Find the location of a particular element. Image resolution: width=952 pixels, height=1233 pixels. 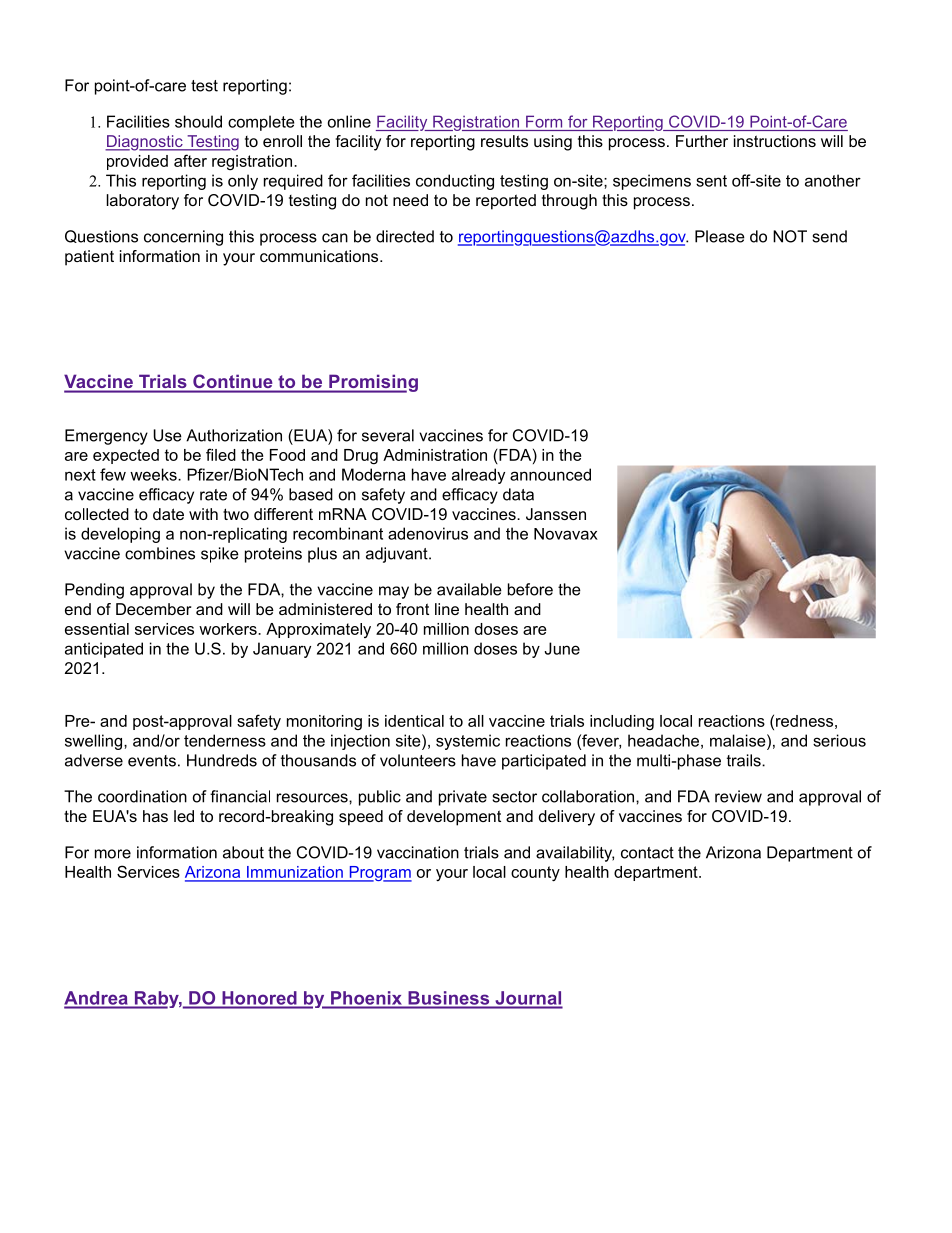

patient is located at coordinates (89, 258).
